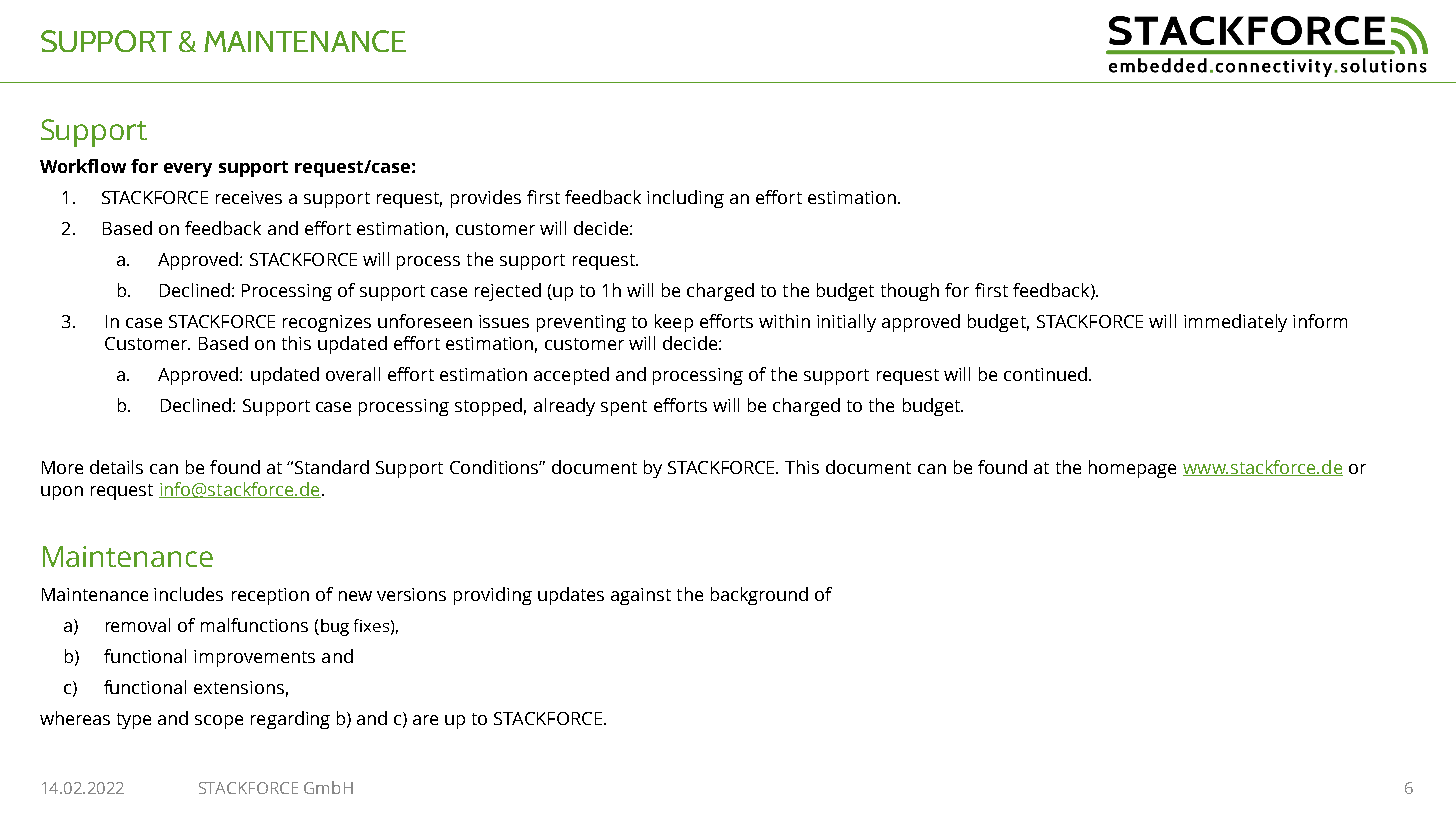 This screenshot has width=1456, height=819. What do you see at coordinates (759, 596) in the screenshot?
I see `background` at bounding box center [759, 596].
